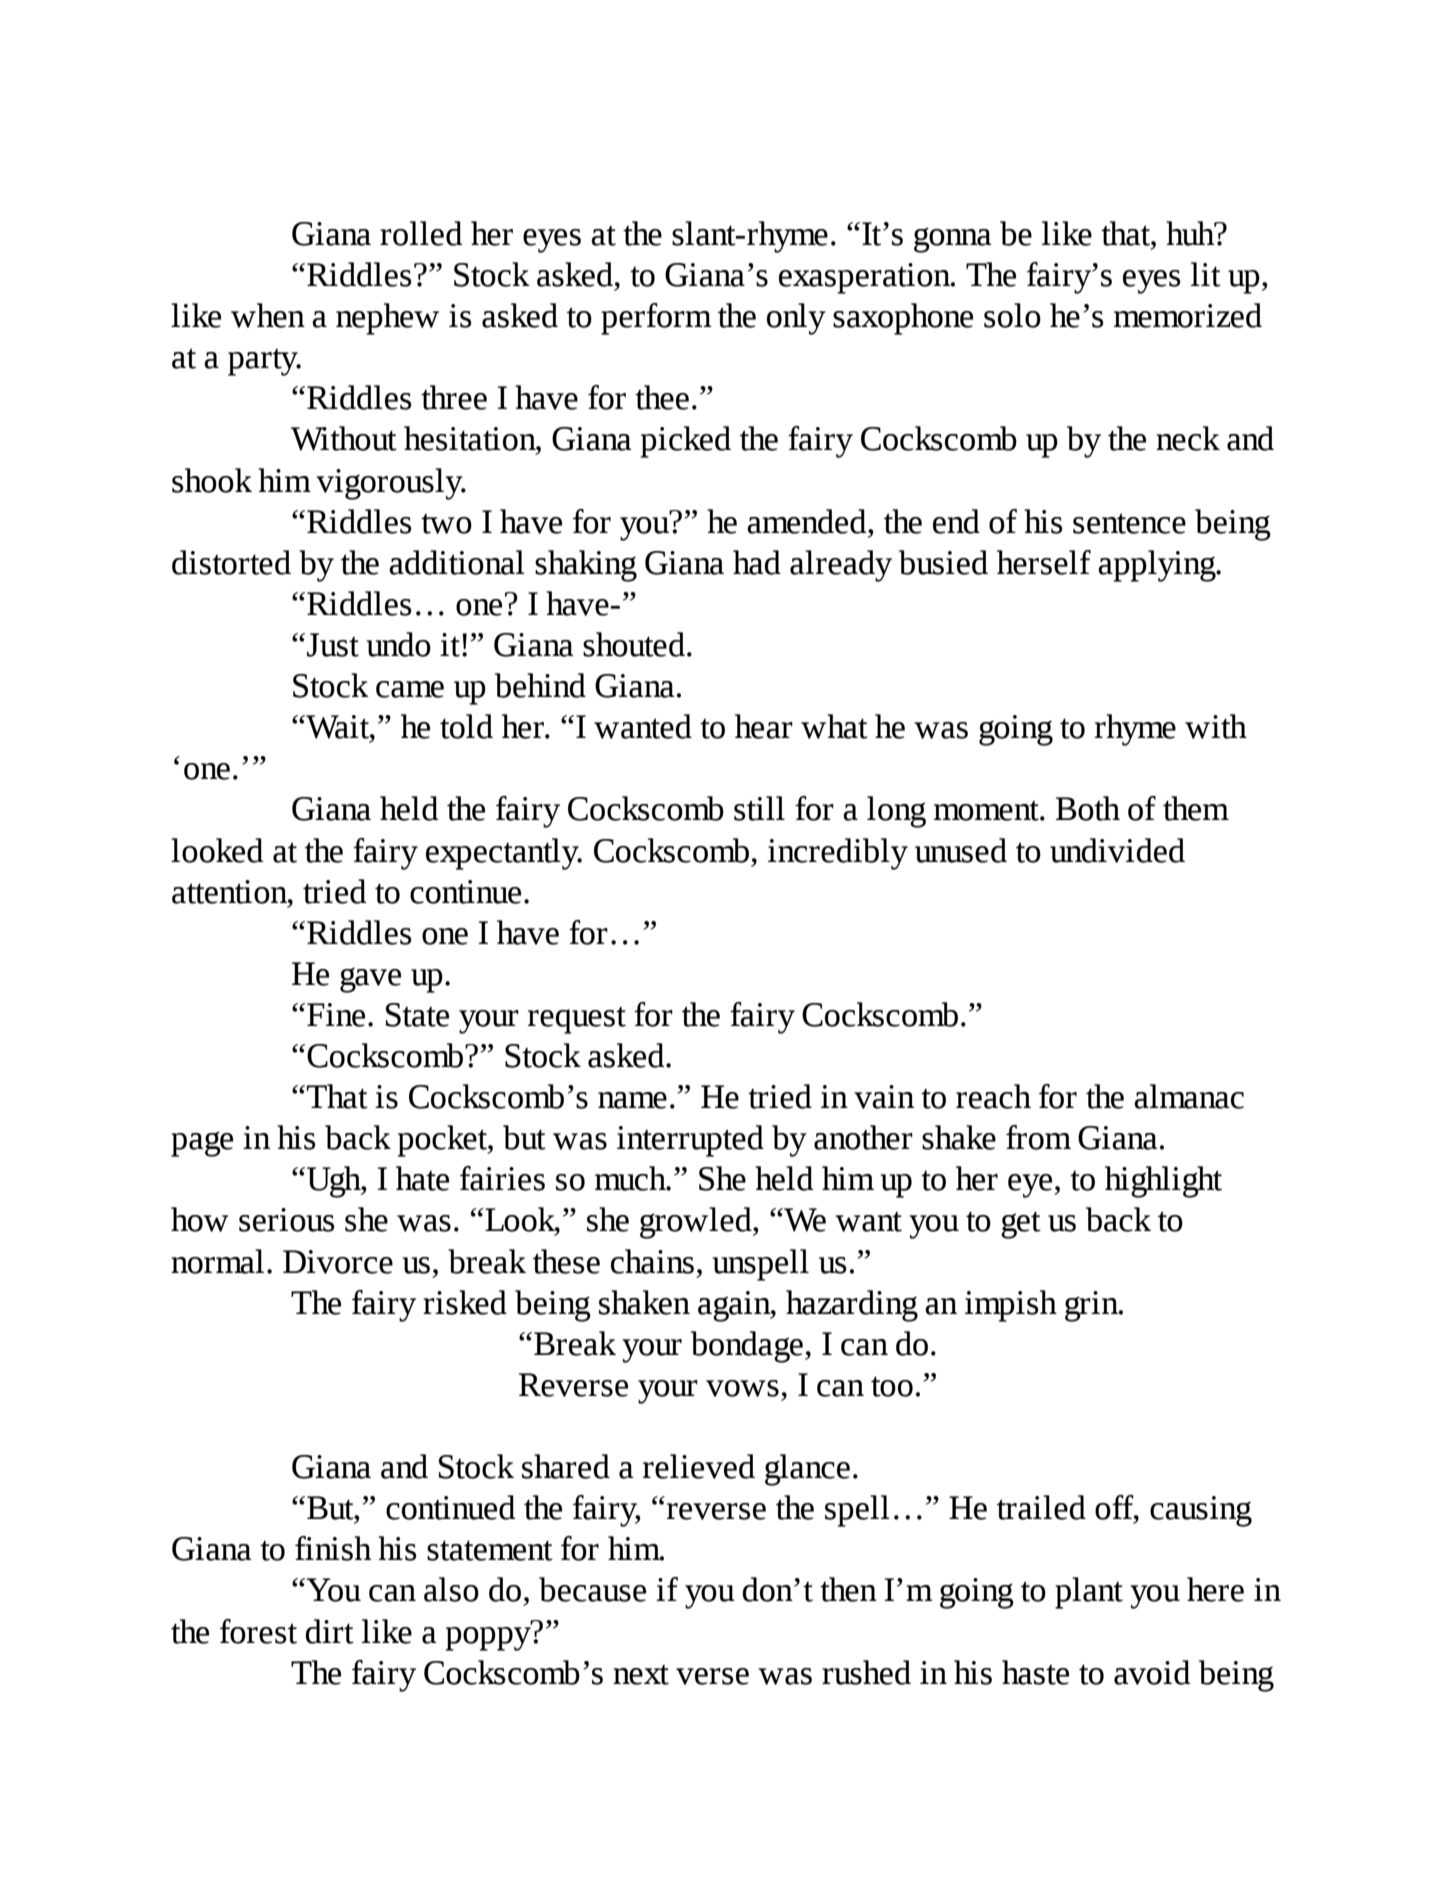 The height and width of the screenshot is (1884, 1456). I want to click on solo, so click(1012, 315).
